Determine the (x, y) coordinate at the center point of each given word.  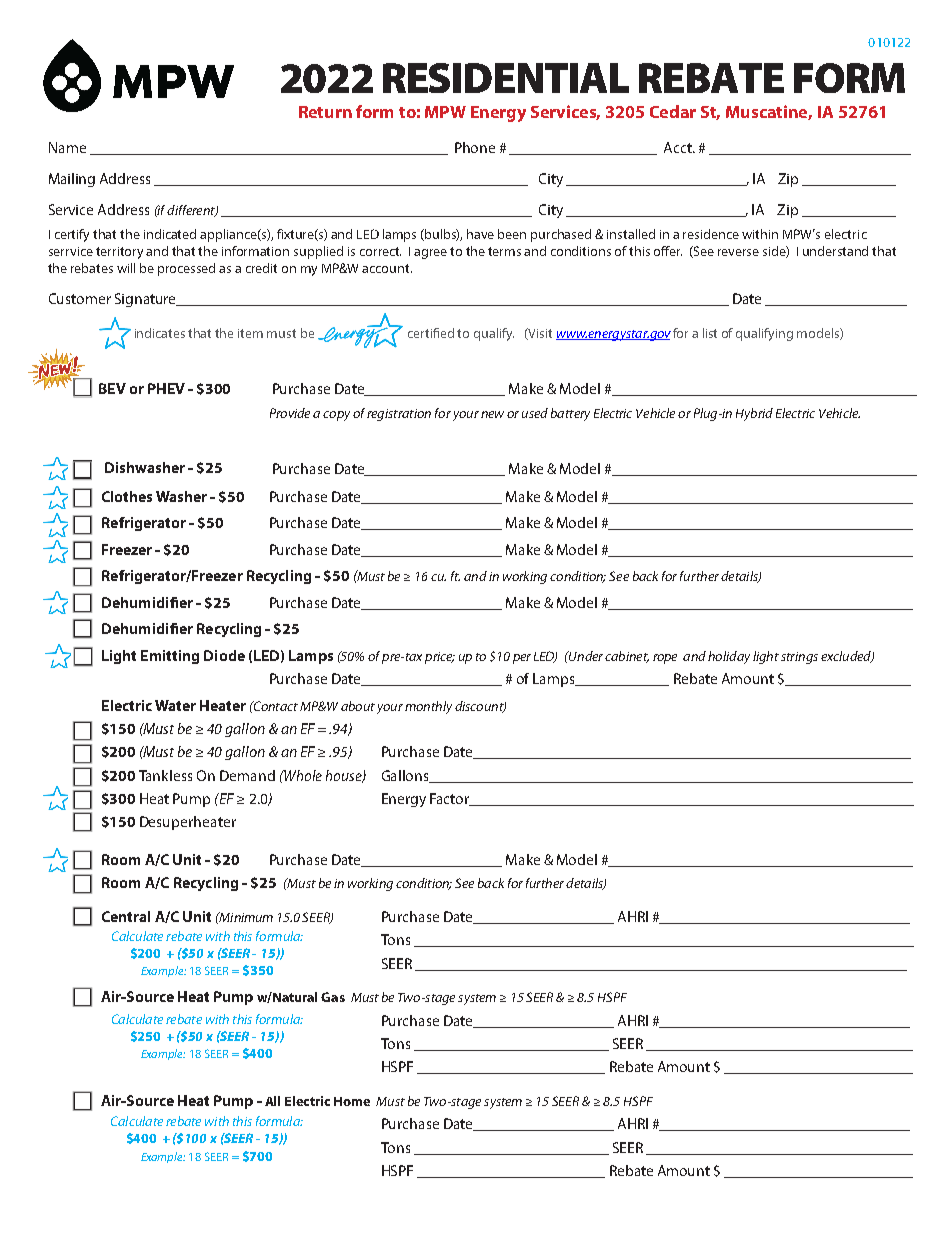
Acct (679, 147)
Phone (475, 147)
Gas (333, 997)
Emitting (170, 657)
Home (352, 1101)
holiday (729, 657)
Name (67, 147)
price (440, 658)
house (345, 776)
